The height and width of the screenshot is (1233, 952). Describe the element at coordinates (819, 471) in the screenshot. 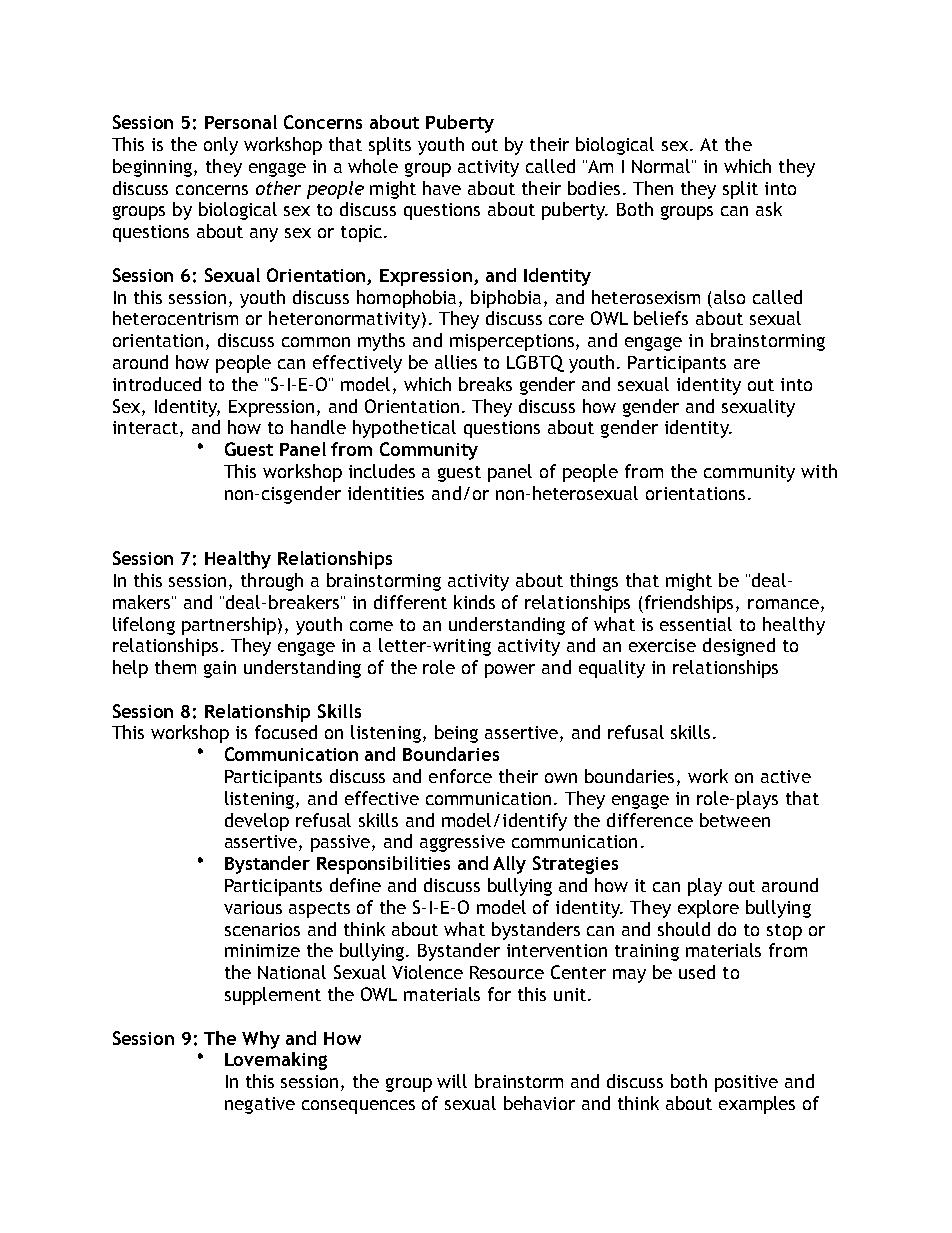

I see `with` at that location.
